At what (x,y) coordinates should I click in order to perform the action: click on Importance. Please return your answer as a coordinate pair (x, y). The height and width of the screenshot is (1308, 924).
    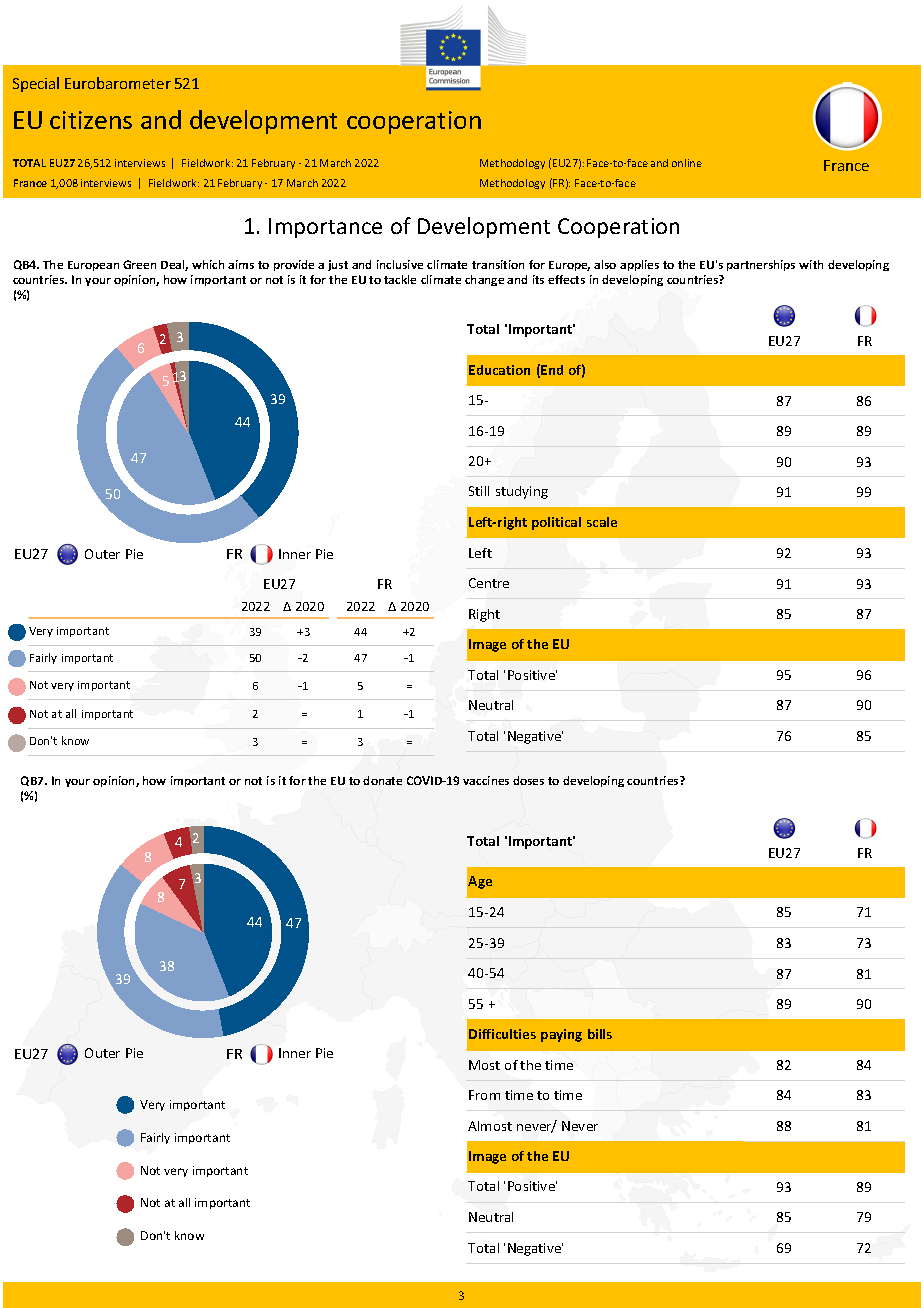
    Looking at the image, I should click on (325, 228).
